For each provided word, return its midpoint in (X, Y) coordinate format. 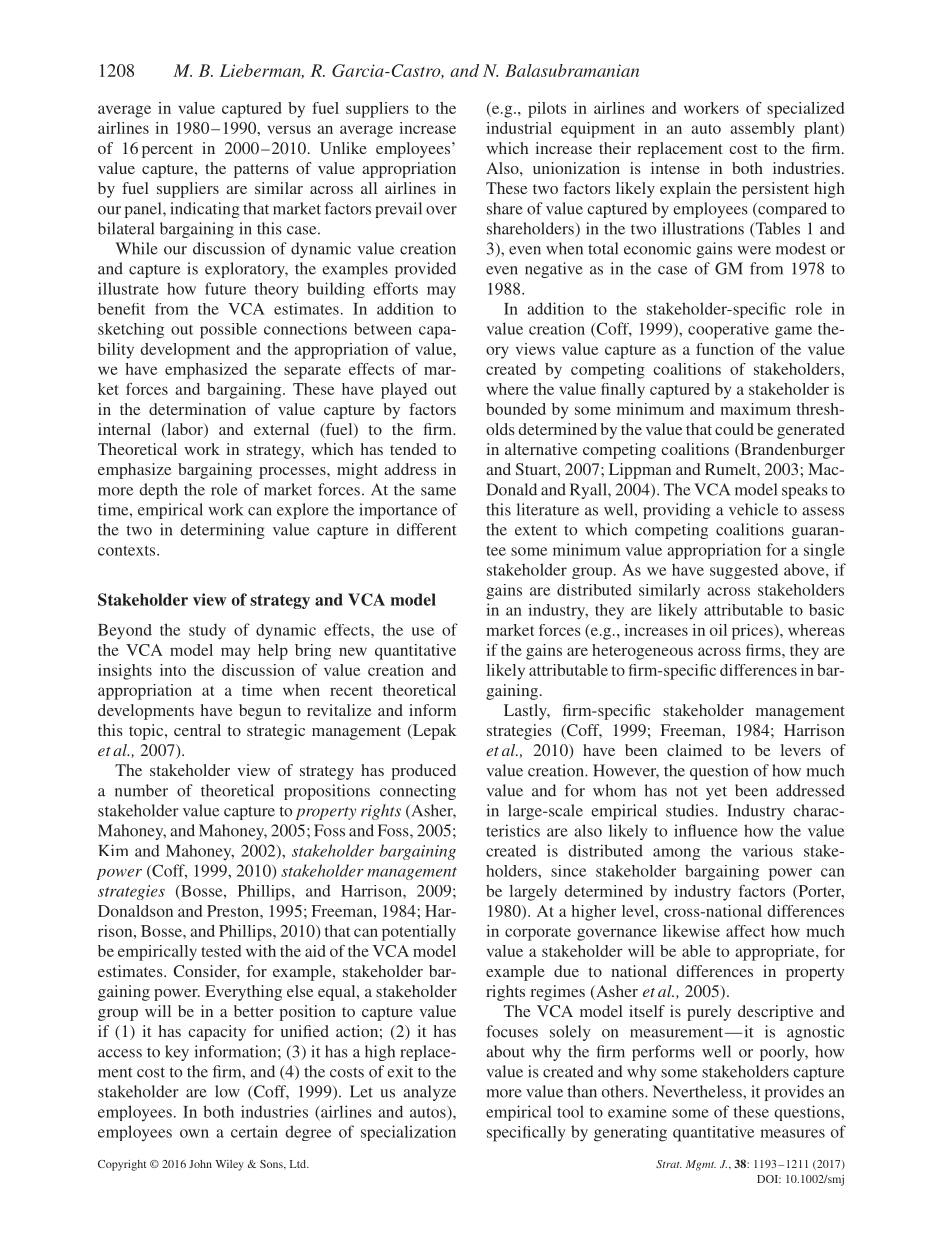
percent (167, 151)
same (438, 491)
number (141, 790)
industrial (519, 128)
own (194, 1133)
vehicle (753, 509)
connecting (418, 792)
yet (716, 793)
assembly (762, 130)
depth (158, 491)
